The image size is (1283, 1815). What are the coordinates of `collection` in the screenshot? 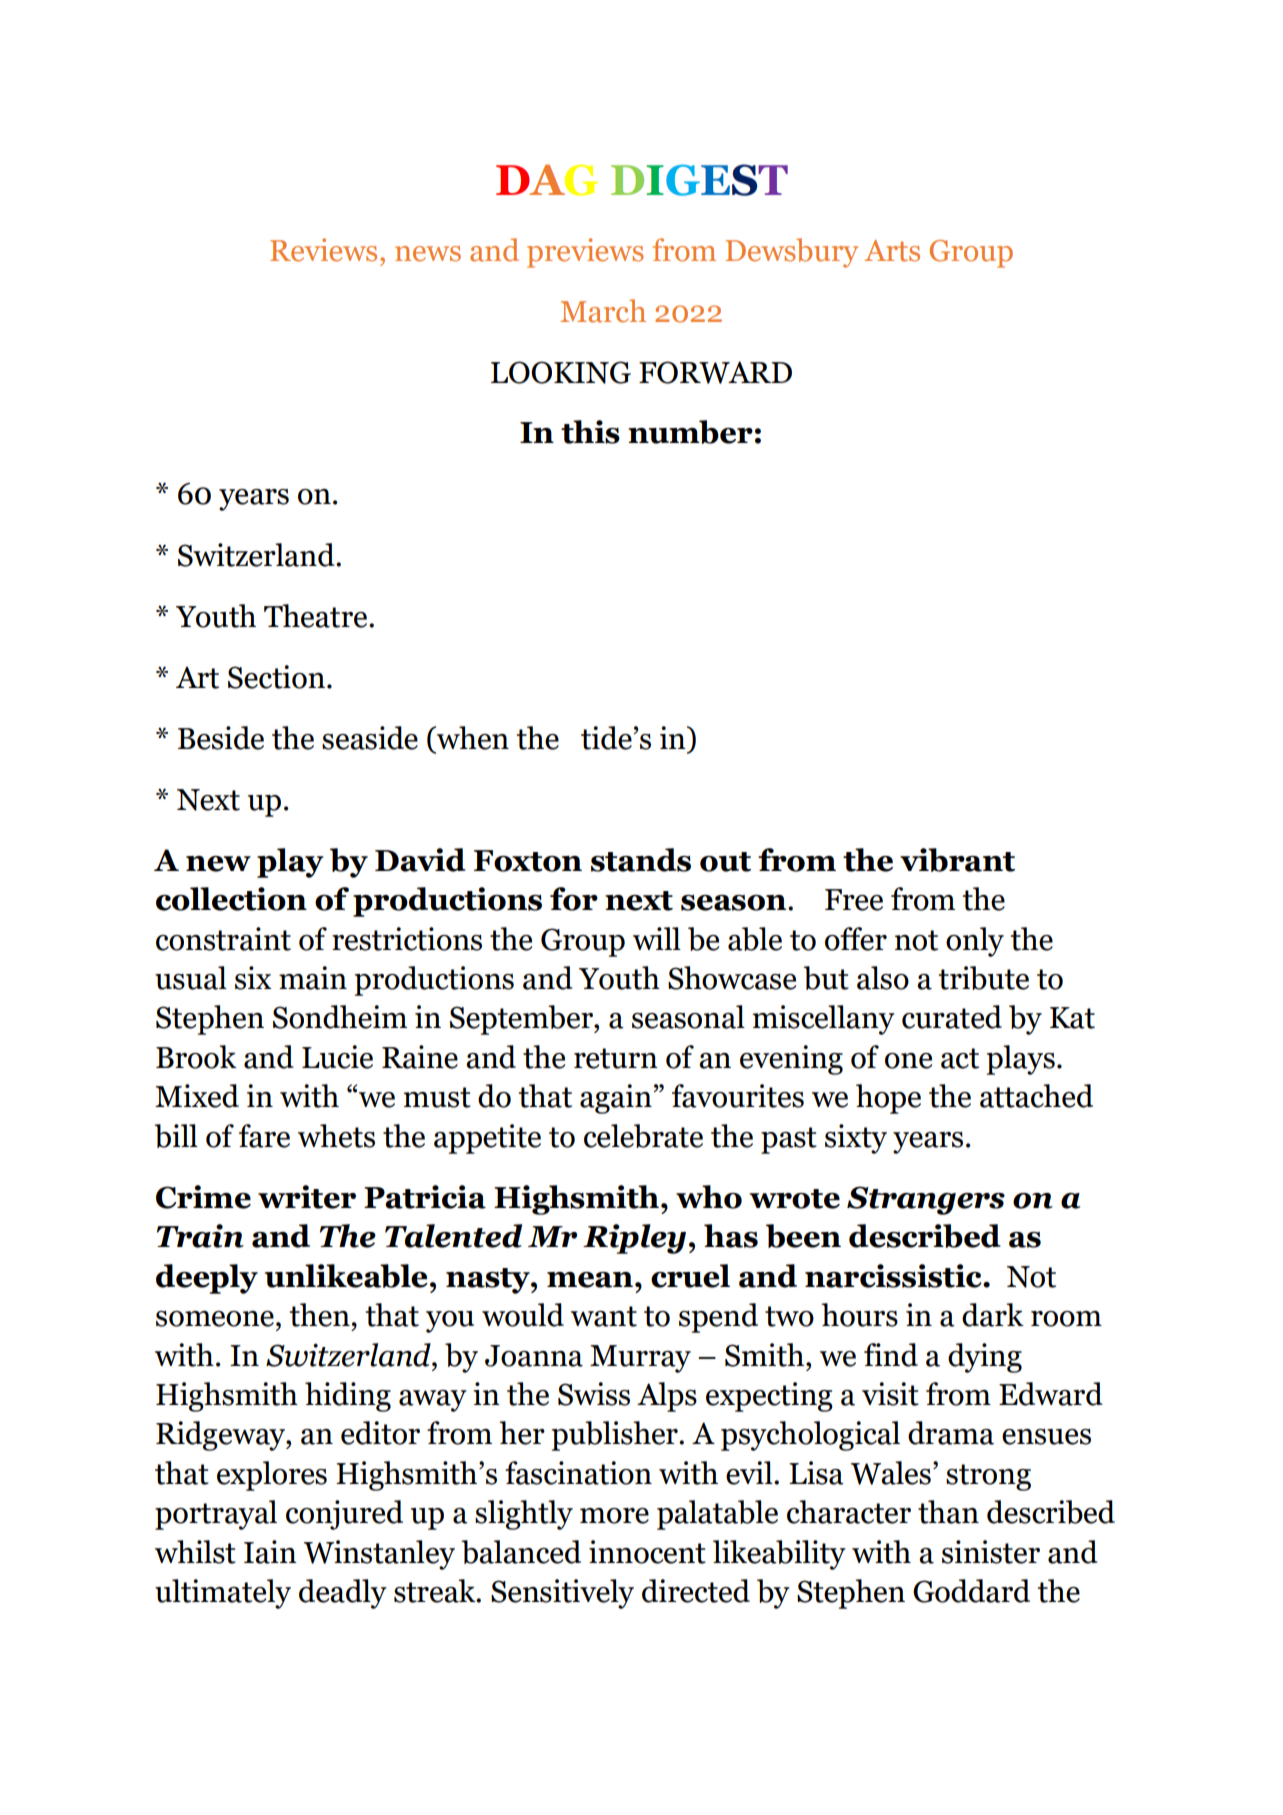 It's located at (231, 899).
